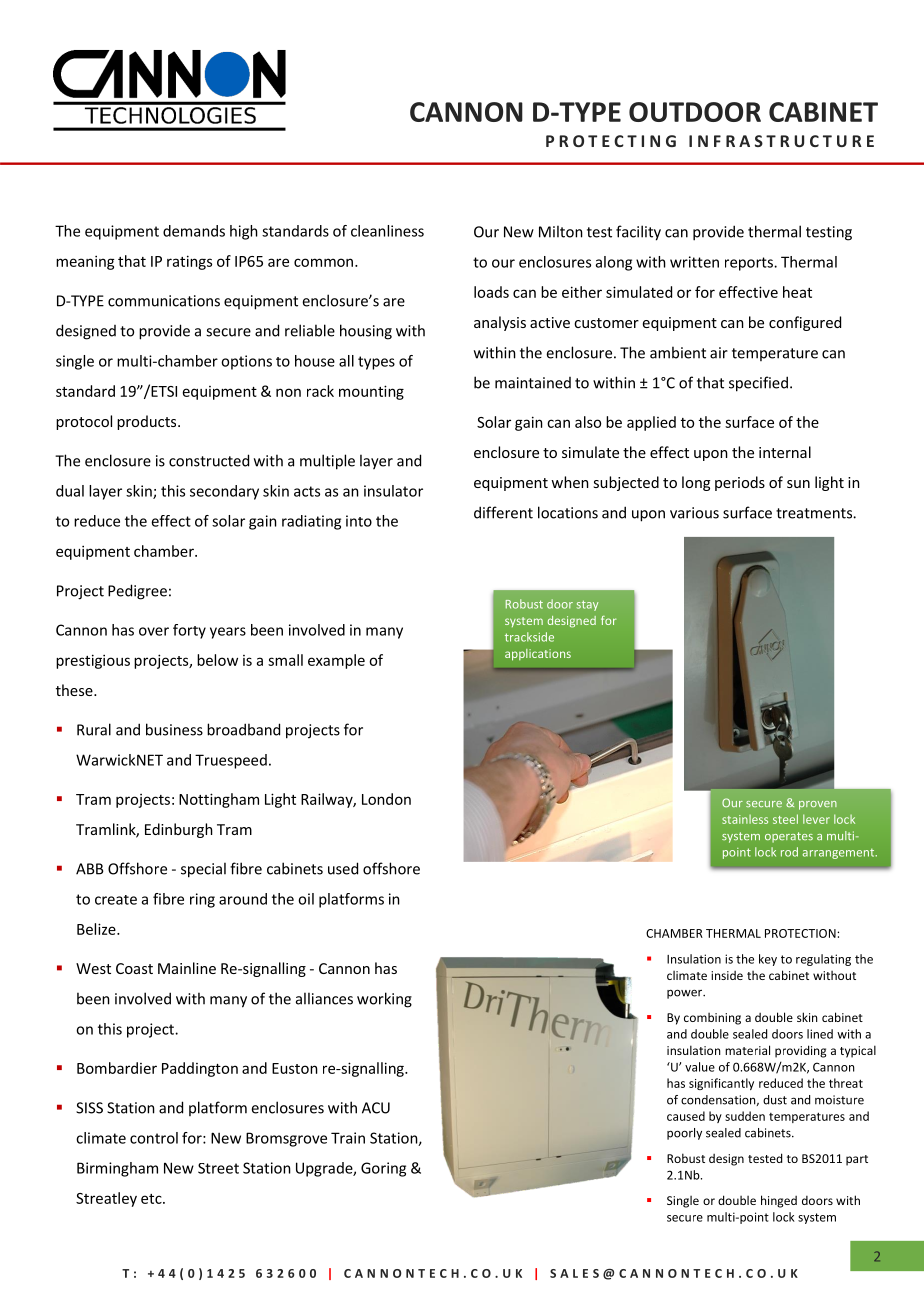 The width and height of the document is (924, 1301). Describe the element at coordinates (348, 1138) in the document. I see `Train` at that location.
